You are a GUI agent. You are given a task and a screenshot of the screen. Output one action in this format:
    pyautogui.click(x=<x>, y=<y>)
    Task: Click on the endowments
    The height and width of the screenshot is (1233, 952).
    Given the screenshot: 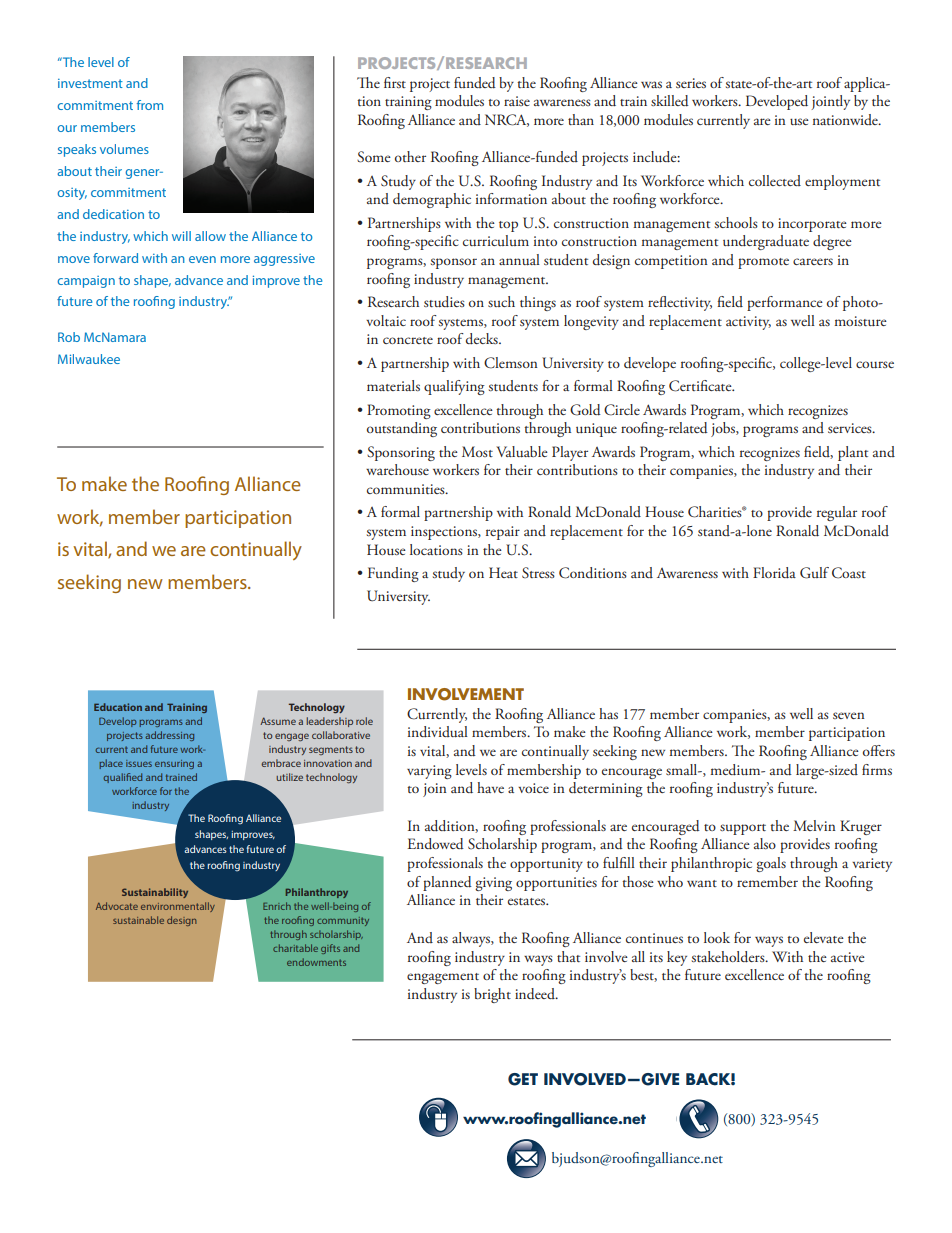 What is the action you would take?
    pyautogui.click(x=316, y=962)
